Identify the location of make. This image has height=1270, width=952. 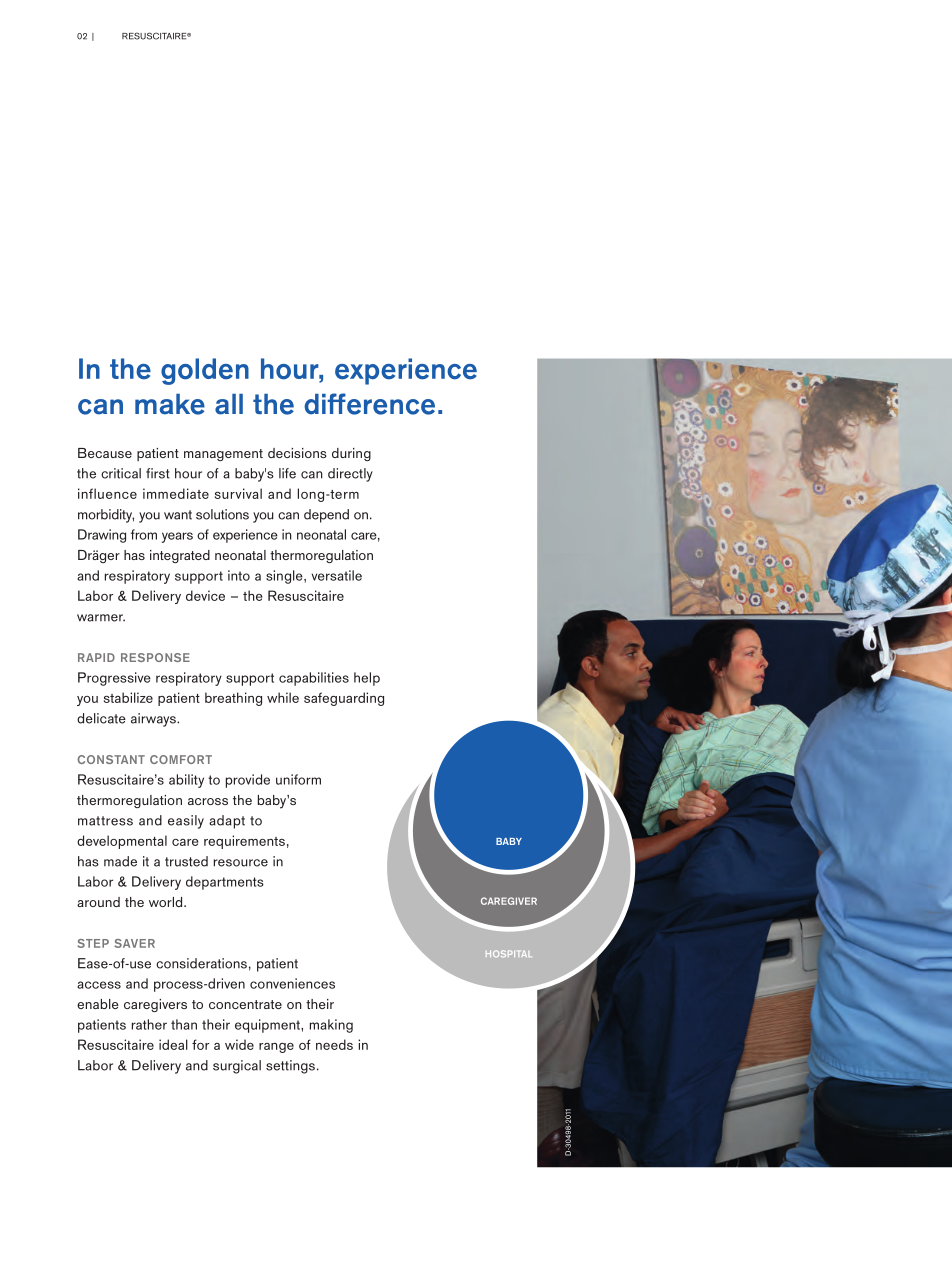
(170, 404).
